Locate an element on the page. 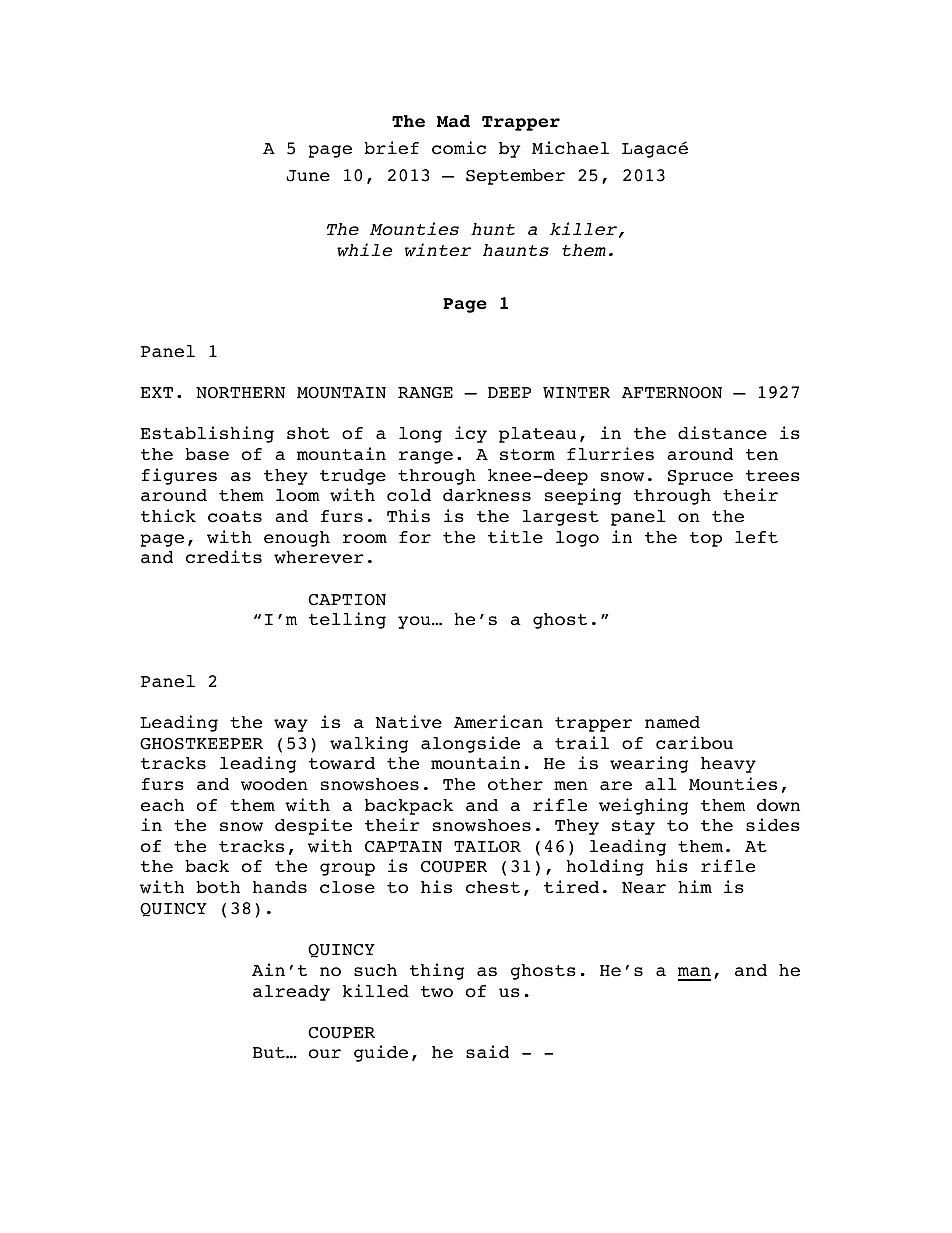  distance is located at coordinates (722, 433).
